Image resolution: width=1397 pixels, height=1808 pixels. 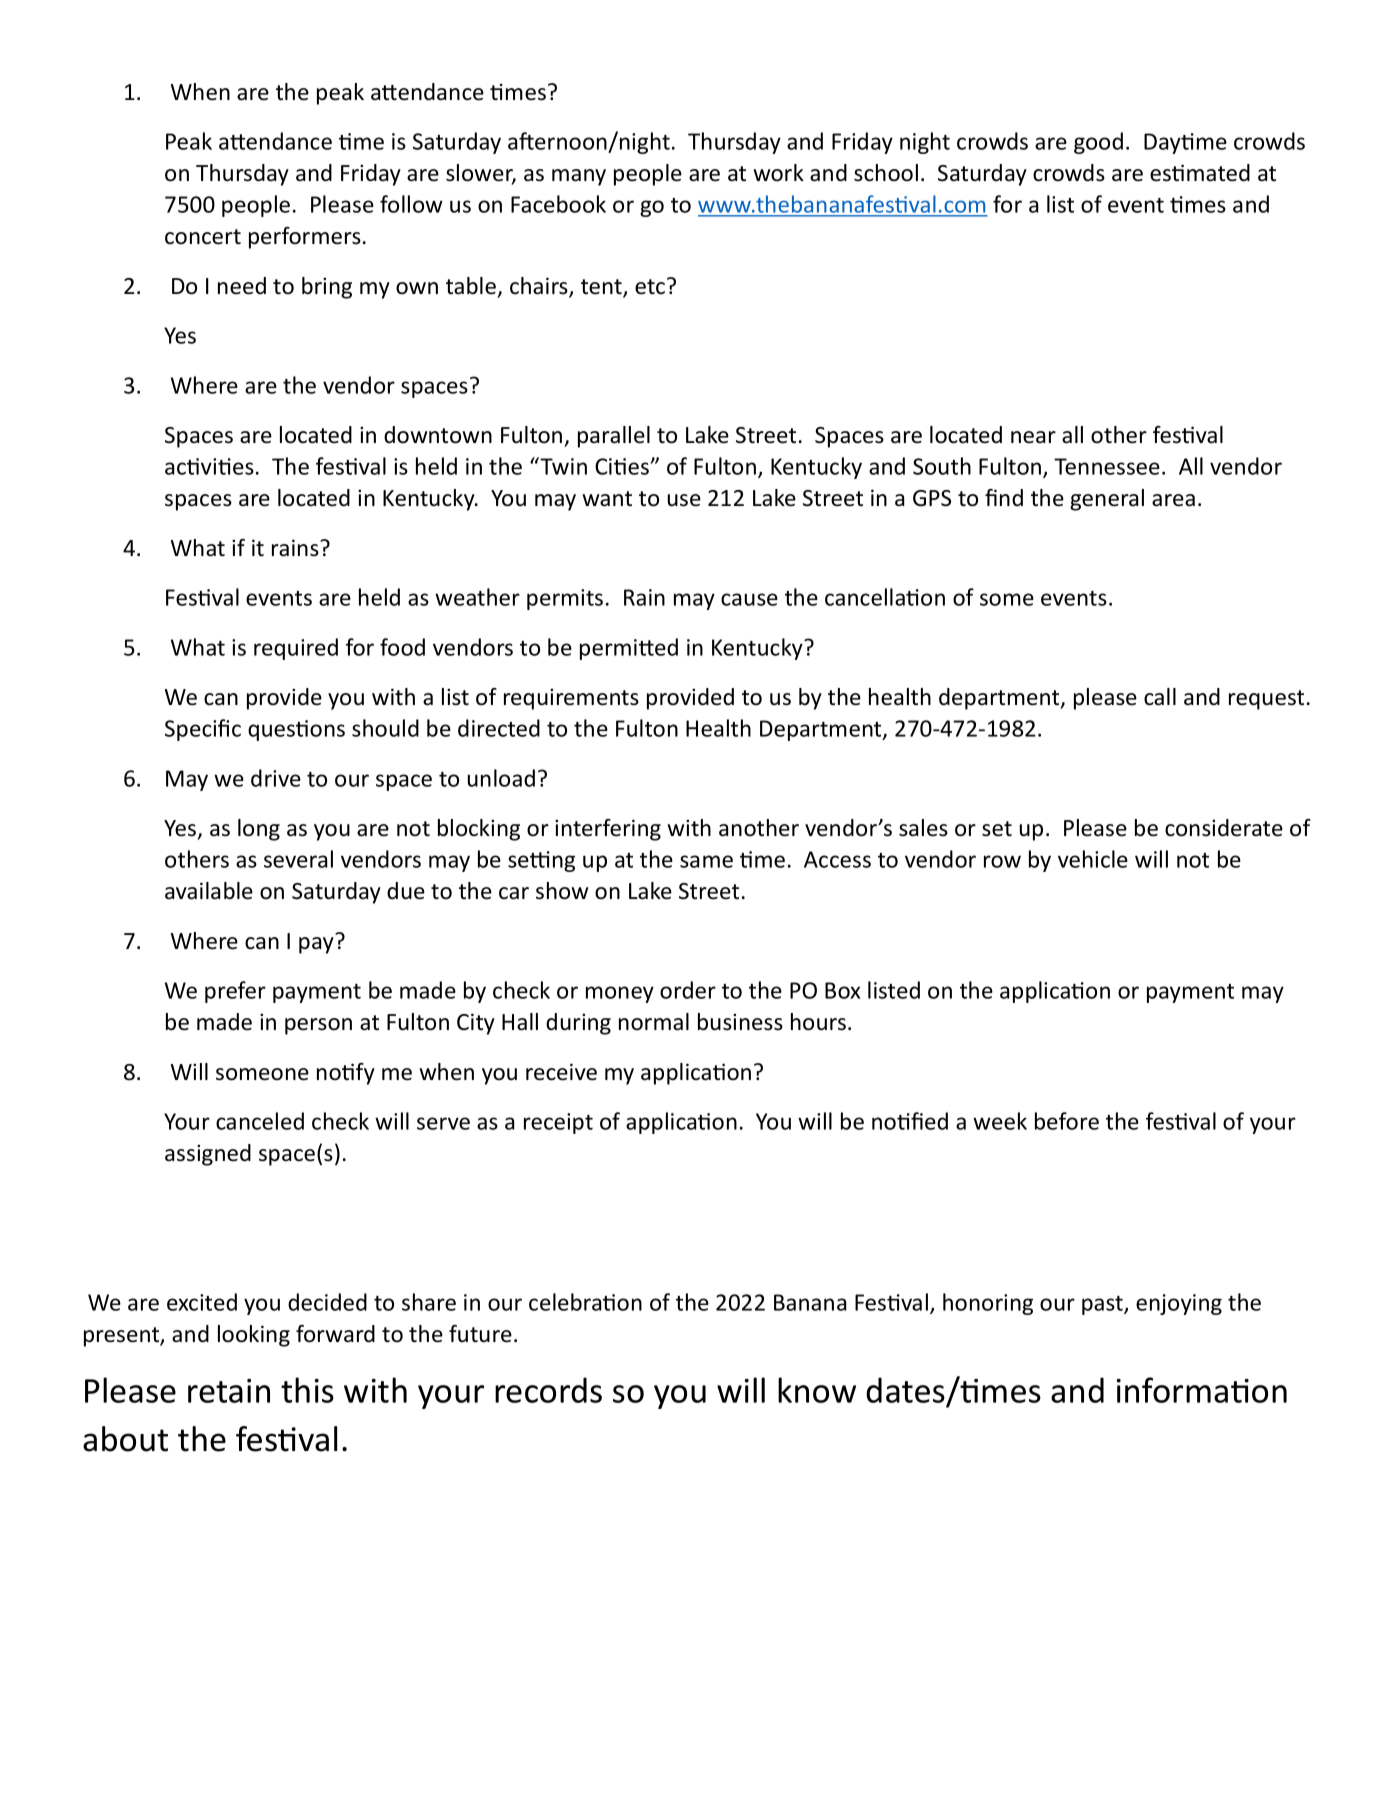 What do you see at coordinates (1107, 500) in the image?
I see `general` at bounding box center [1107, 500].
